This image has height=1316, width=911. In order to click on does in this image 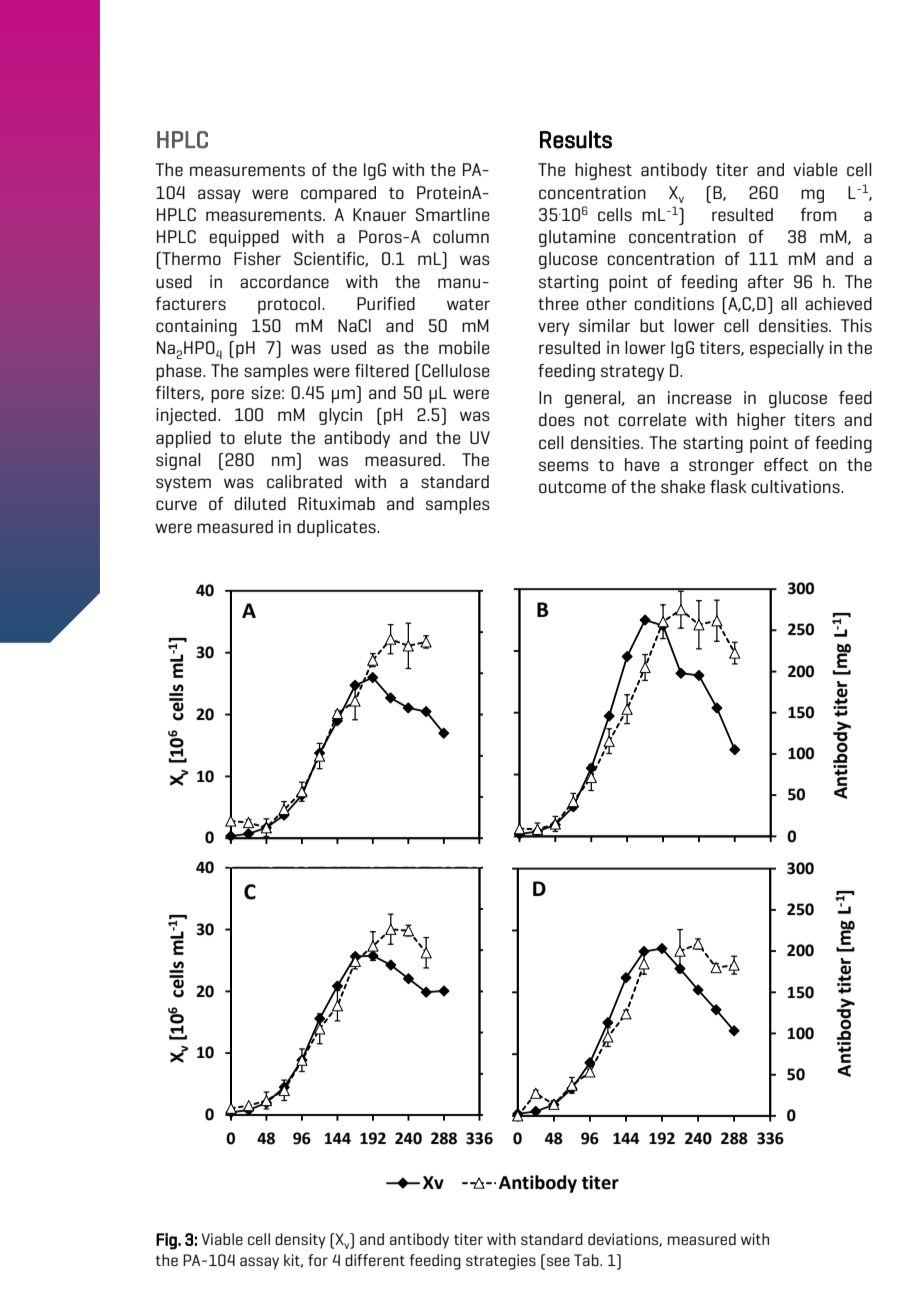, I will do `click(557, 419)`.
